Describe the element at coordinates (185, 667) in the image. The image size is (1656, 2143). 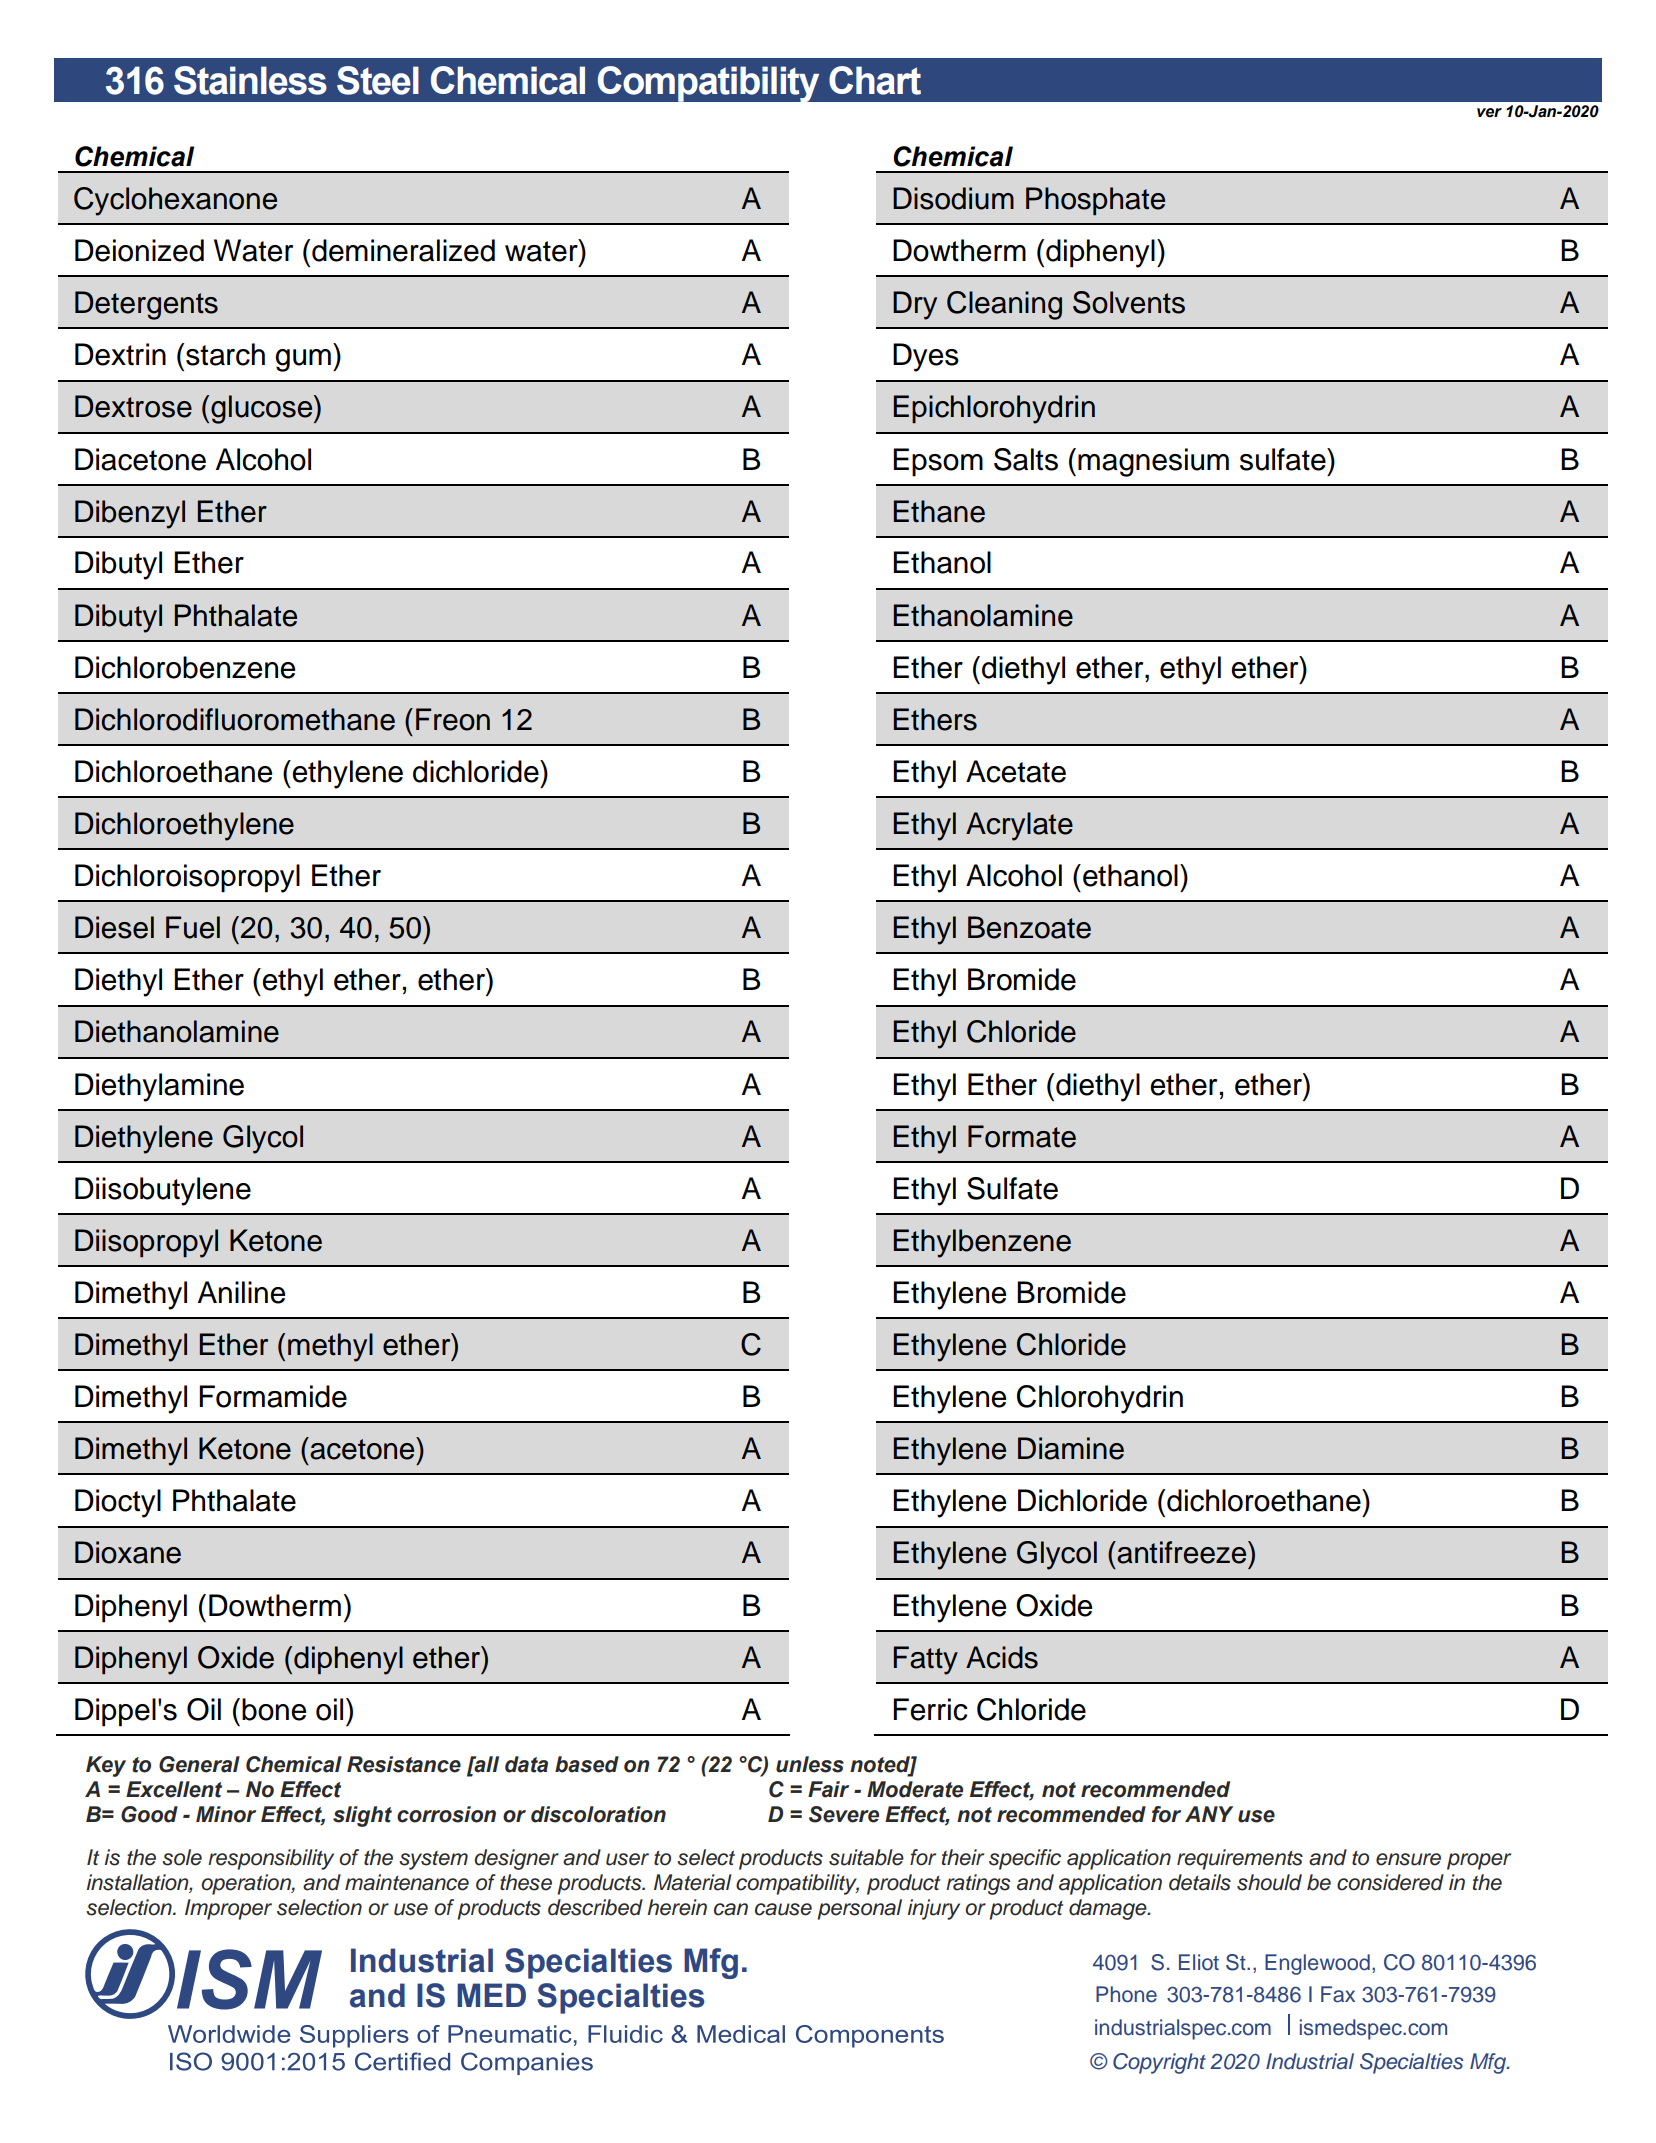
I see `Dichlorobenzene` at that location.
